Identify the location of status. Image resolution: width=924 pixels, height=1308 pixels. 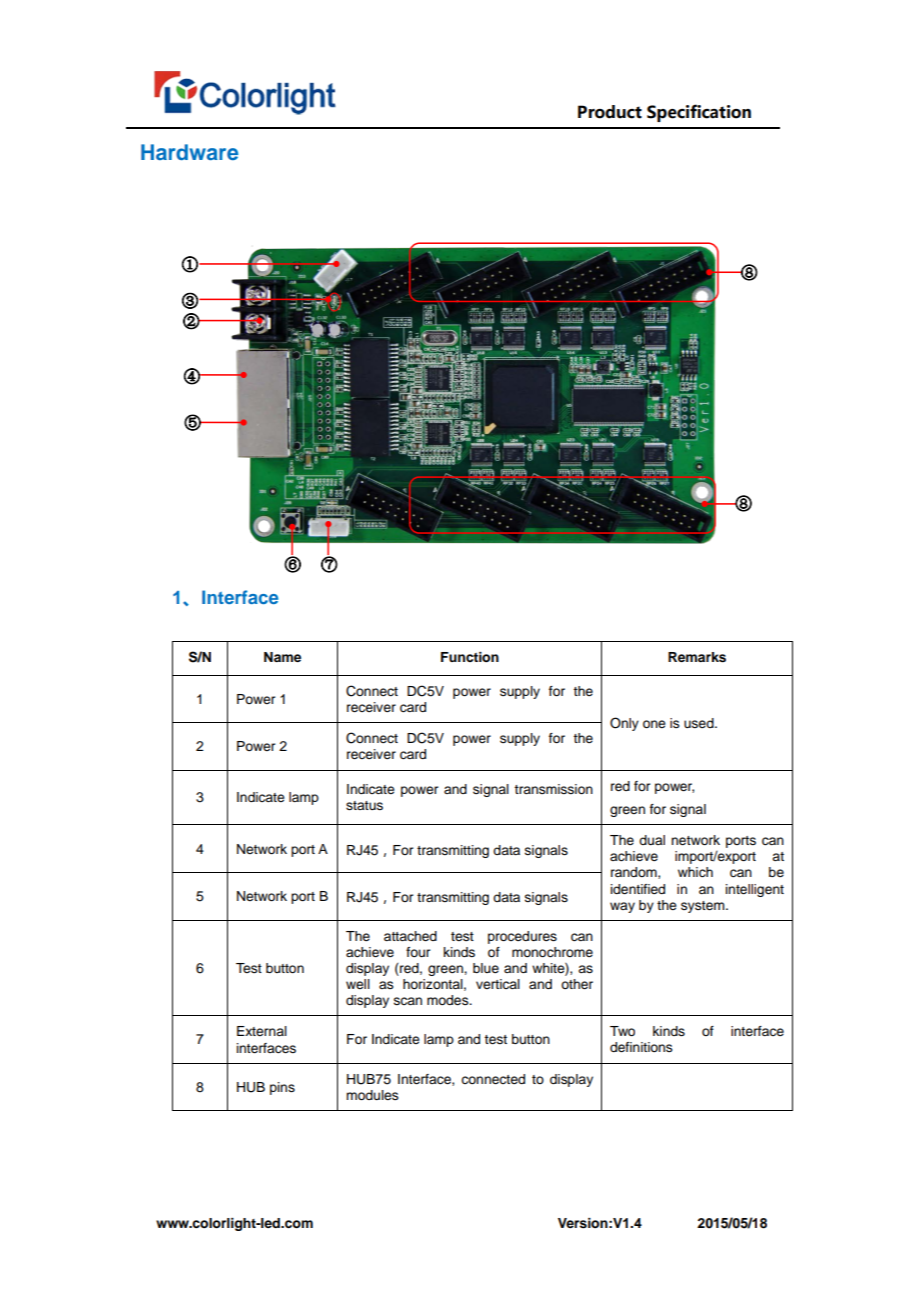
(364, 806).
